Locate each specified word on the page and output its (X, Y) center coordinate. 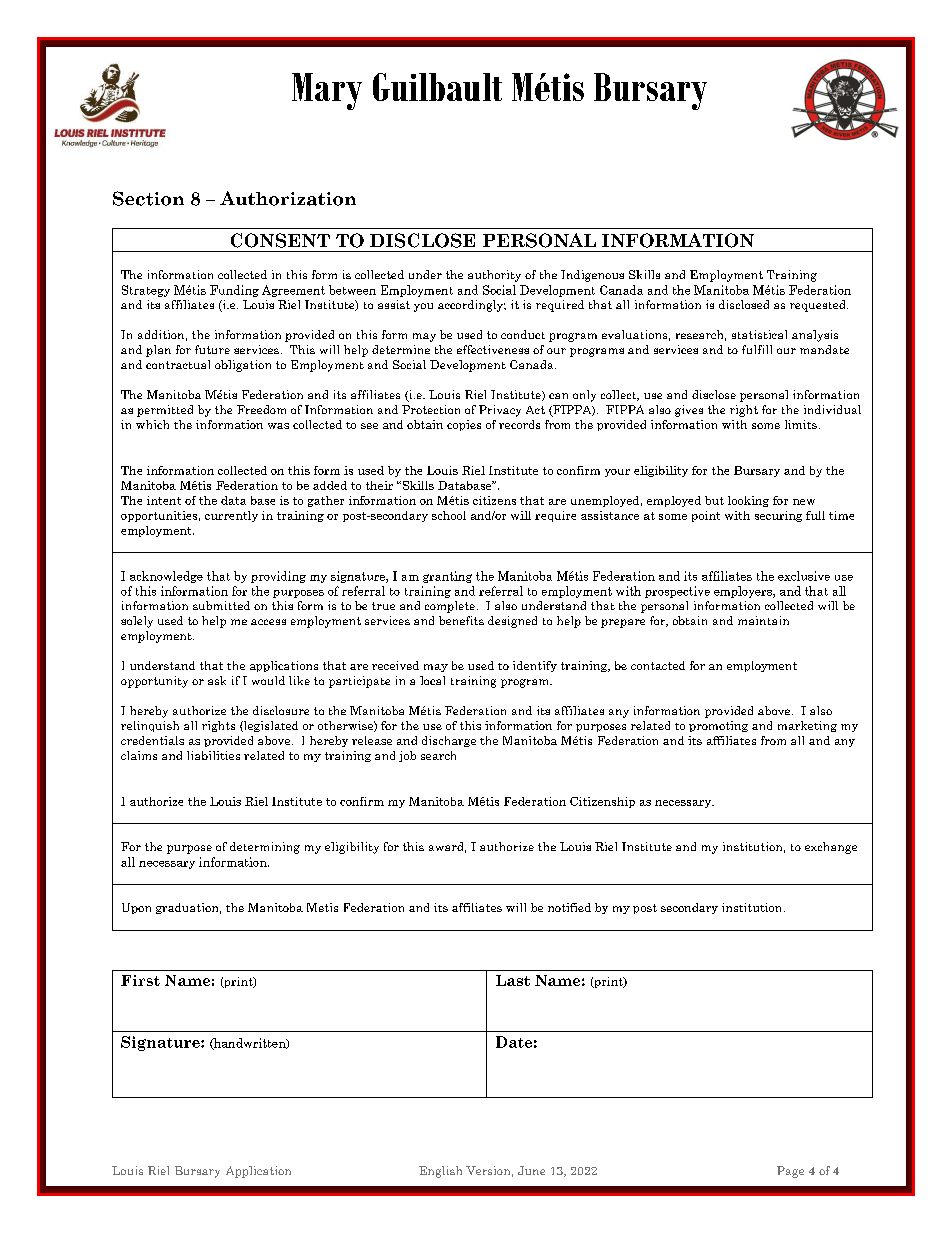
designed (512, 622)
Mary (327, 91)
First (140, 980)
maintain (763, 620)
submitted (221, 605)
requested (819, 306)
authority (494, 276)
